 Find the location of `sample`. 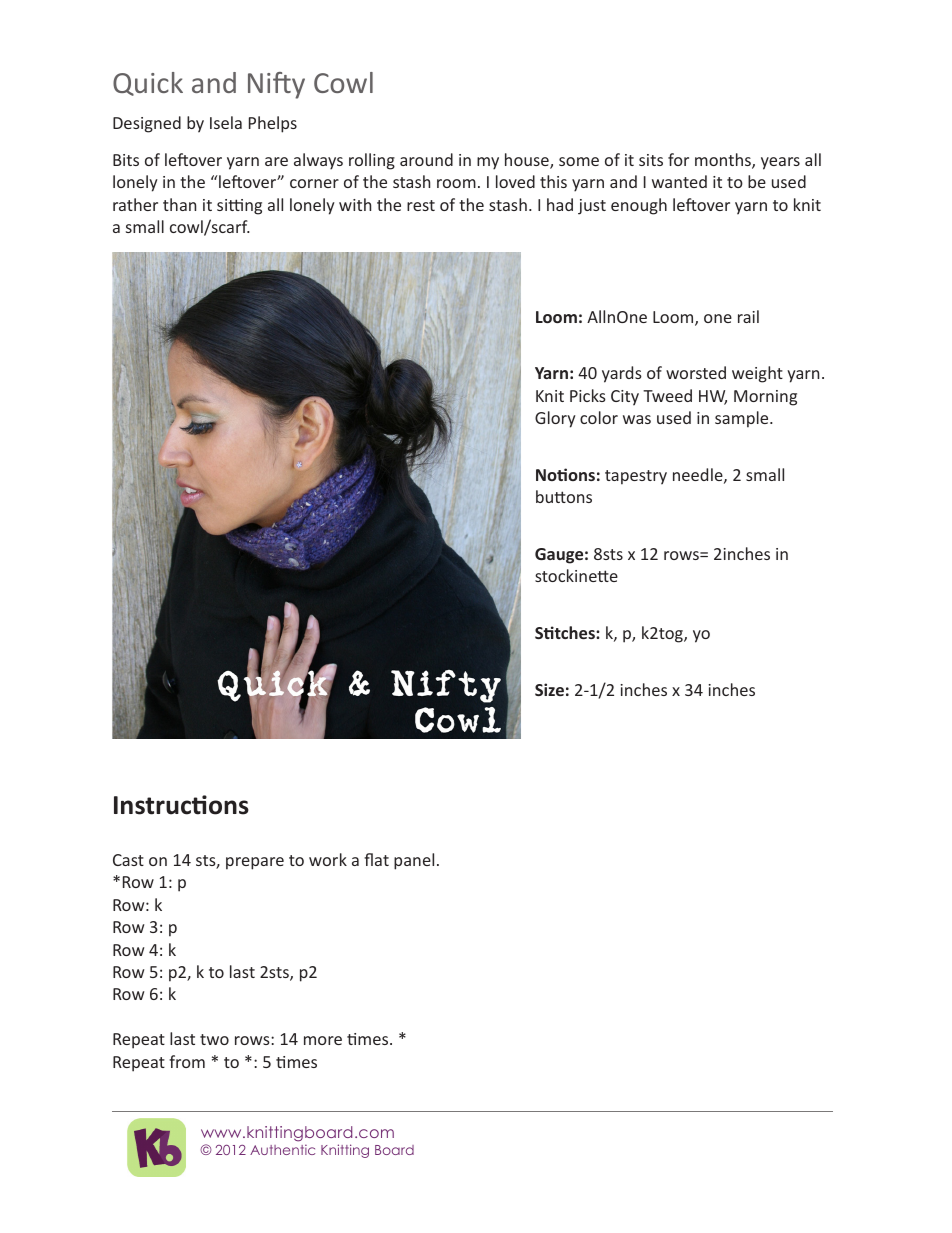

sample is located at coordinates (743, 419).
